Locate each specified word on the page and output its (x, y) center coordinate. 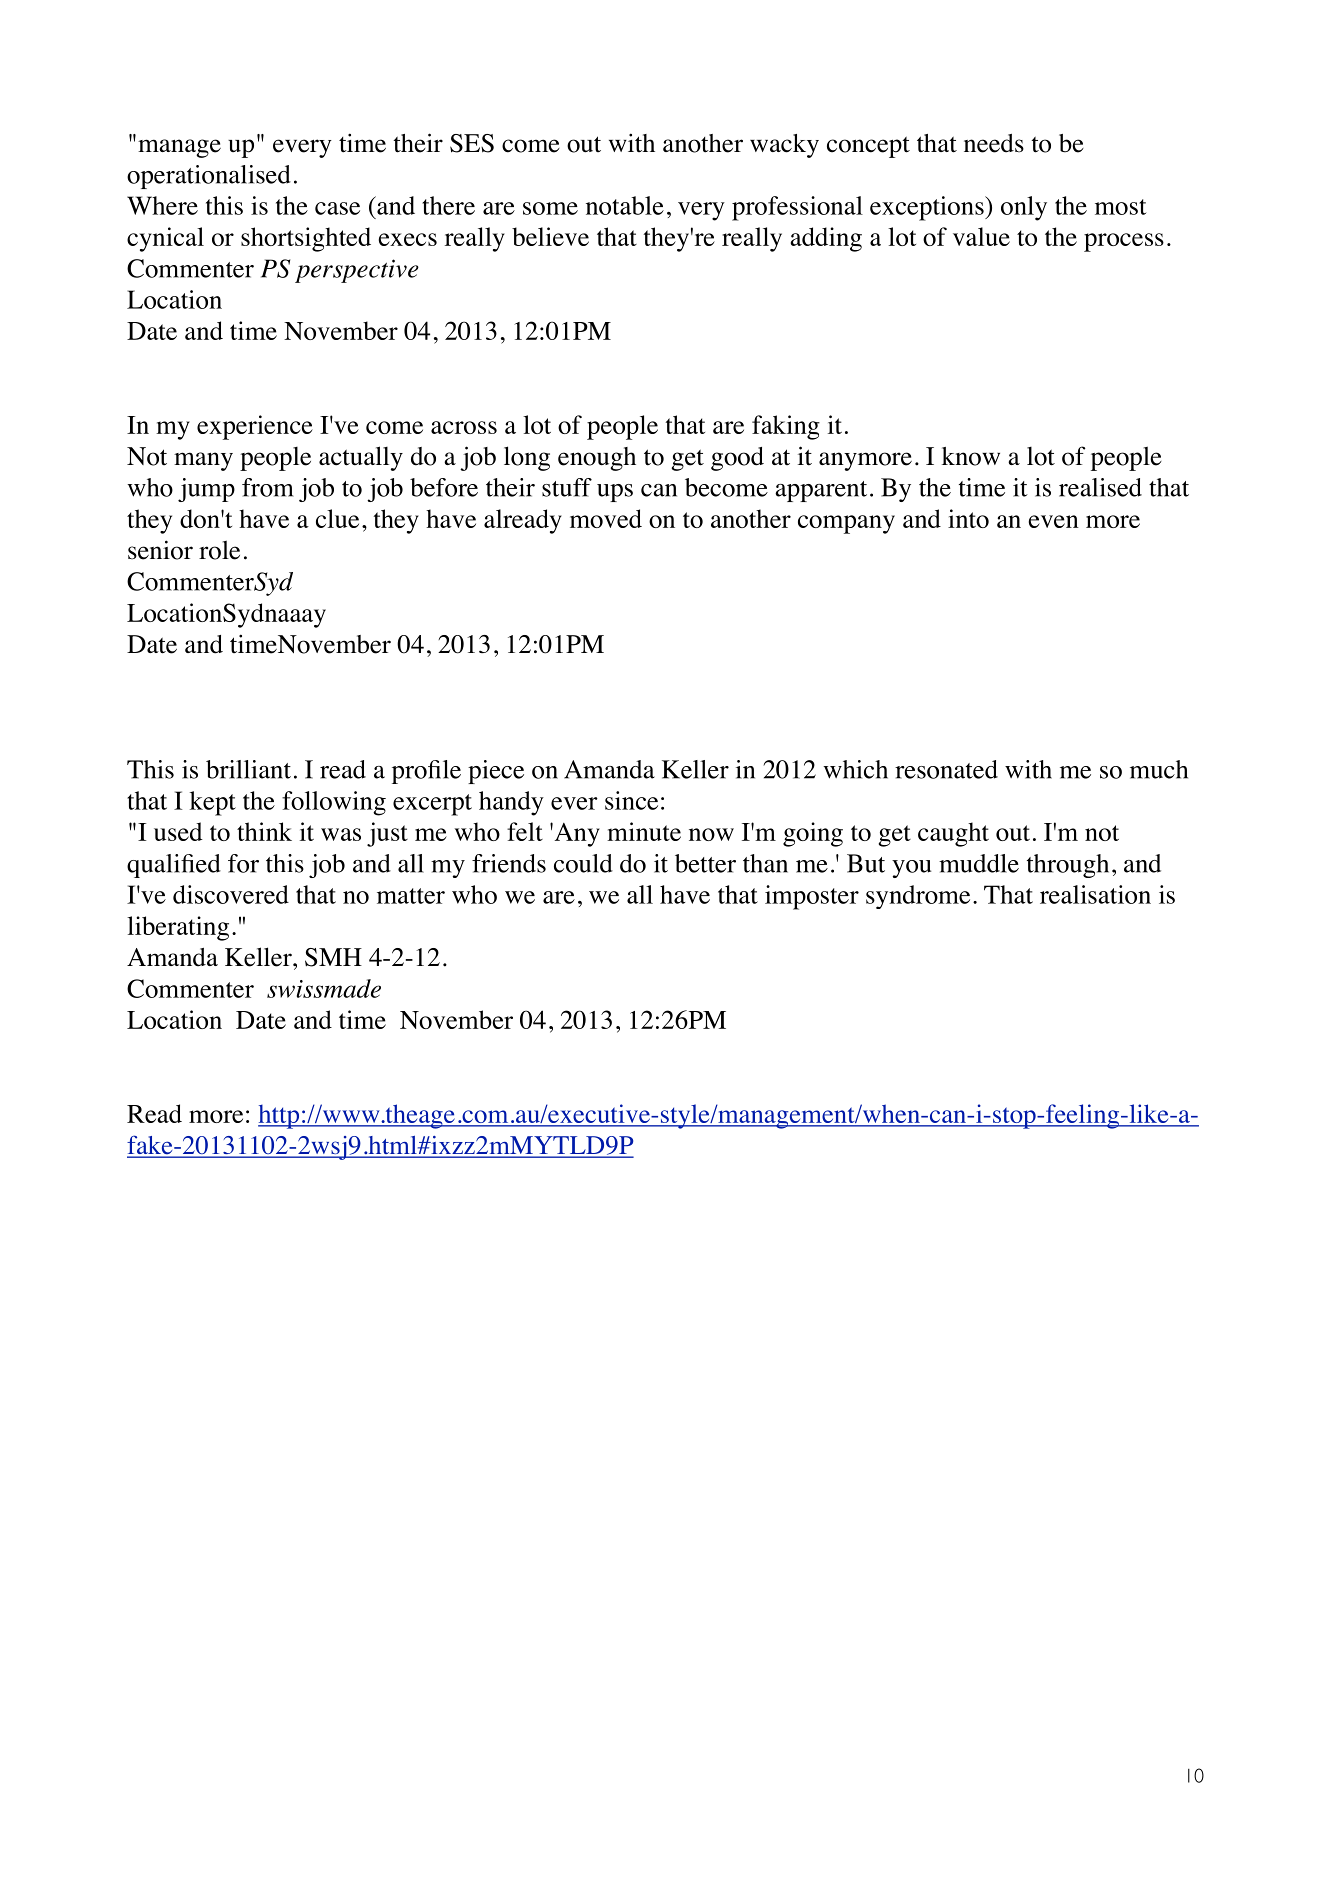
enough (597, 459)
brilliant (248, 769)
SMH (333, 957)
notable (625, 205)
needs (994, 143)
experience (255, 427)
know (971, 456)
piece (496, 772)
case (337, 208)
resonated (946, 769)
